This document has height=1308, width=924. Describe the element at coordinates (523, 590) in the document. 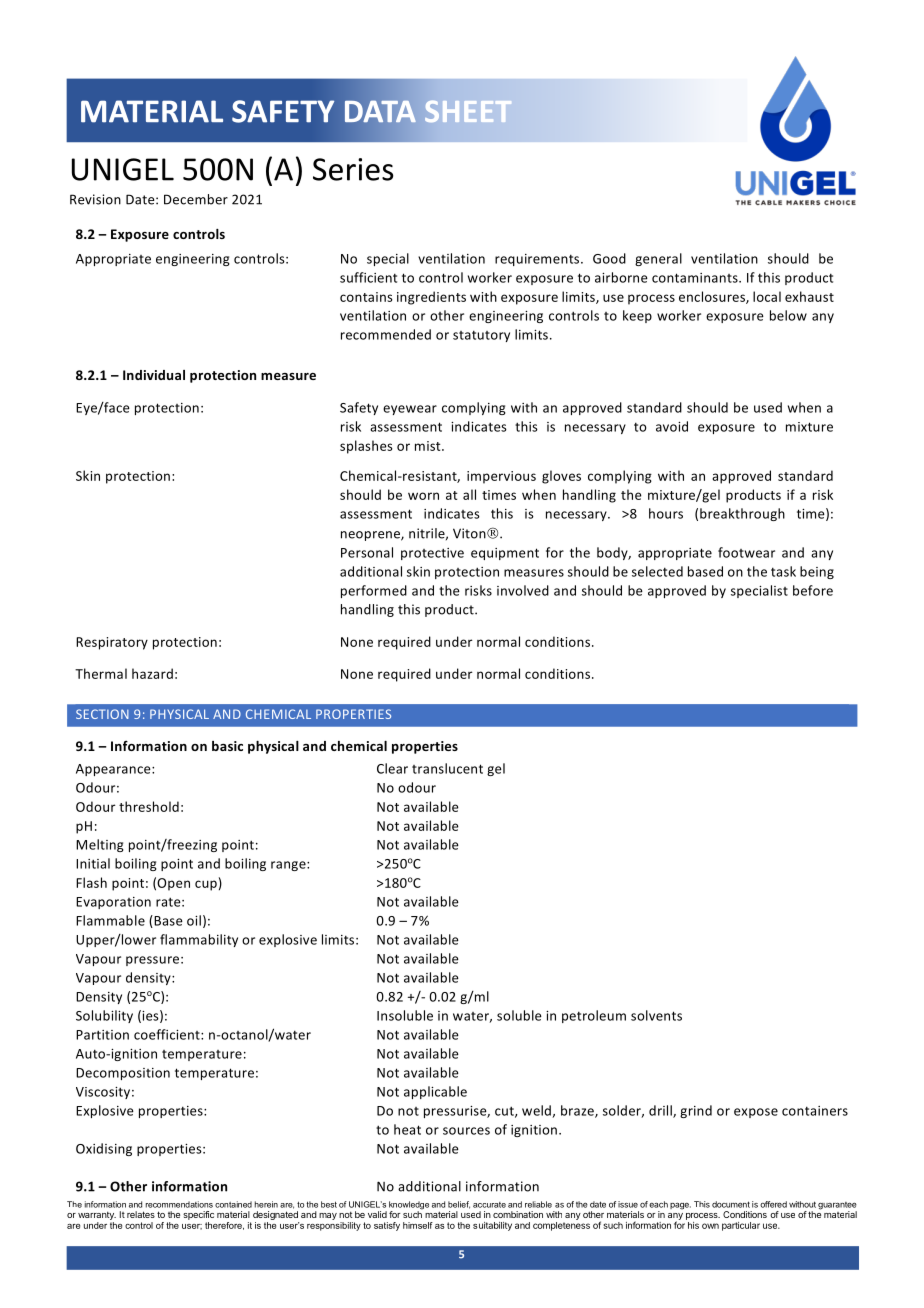

I see `involved` at that location.
